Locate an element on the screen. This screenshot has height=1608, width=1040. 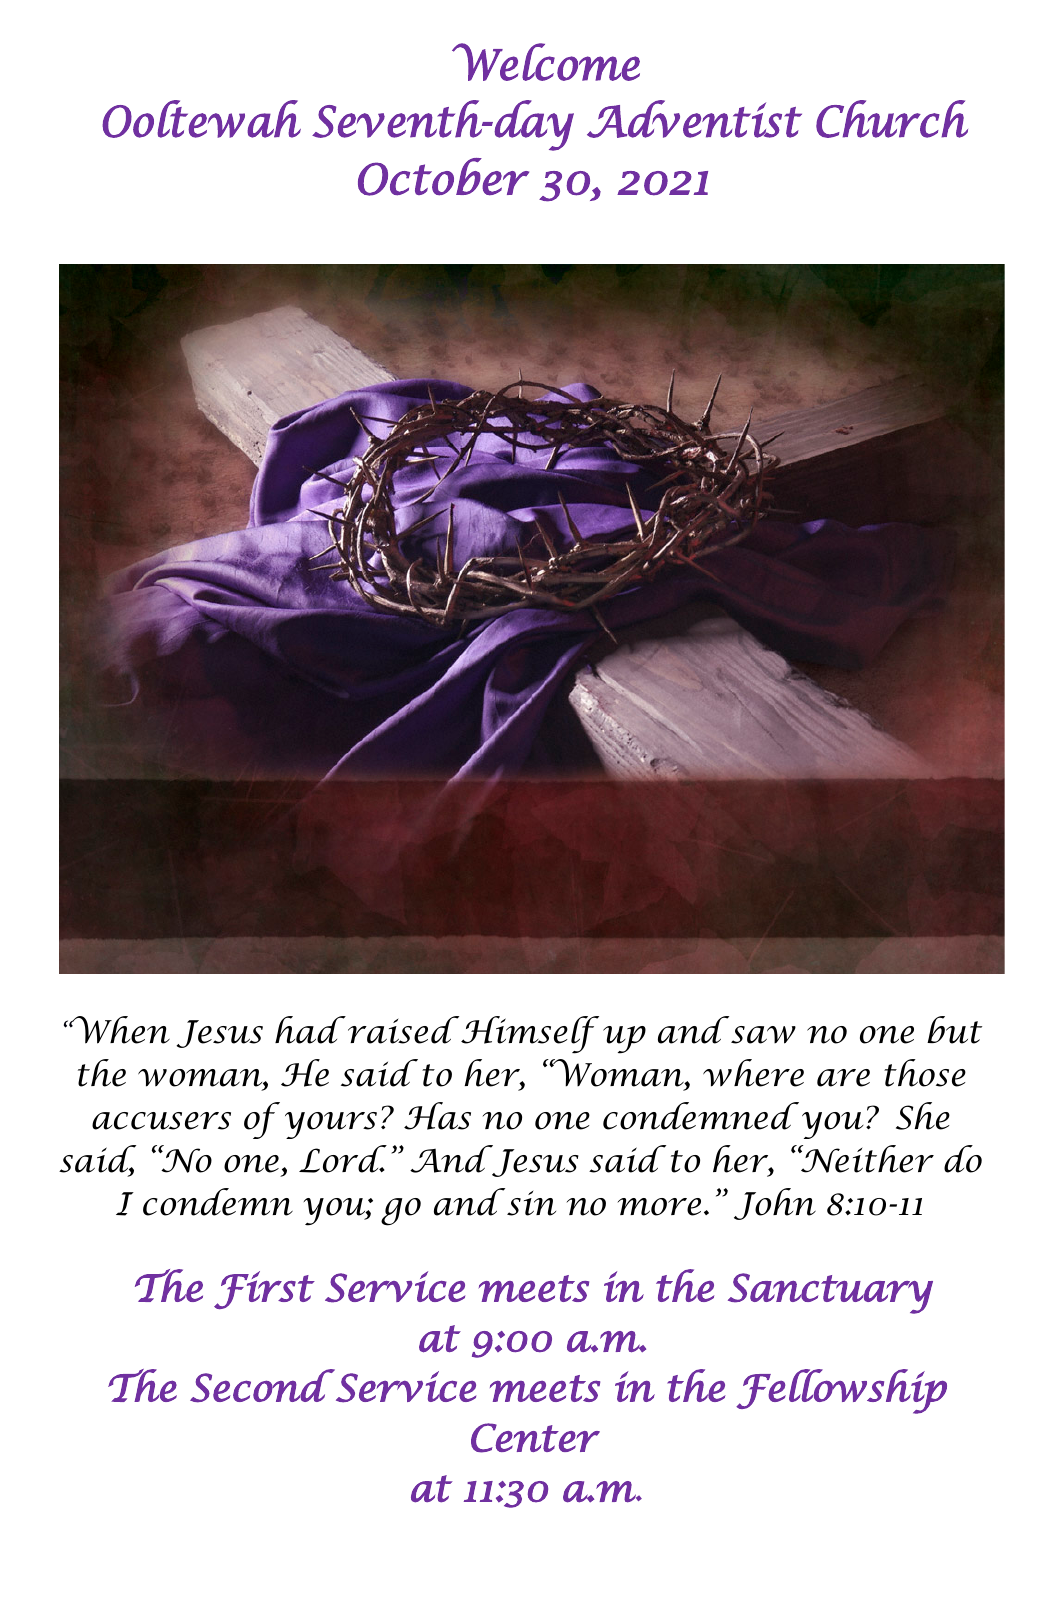
First is located at coordinates (264, 1290).
